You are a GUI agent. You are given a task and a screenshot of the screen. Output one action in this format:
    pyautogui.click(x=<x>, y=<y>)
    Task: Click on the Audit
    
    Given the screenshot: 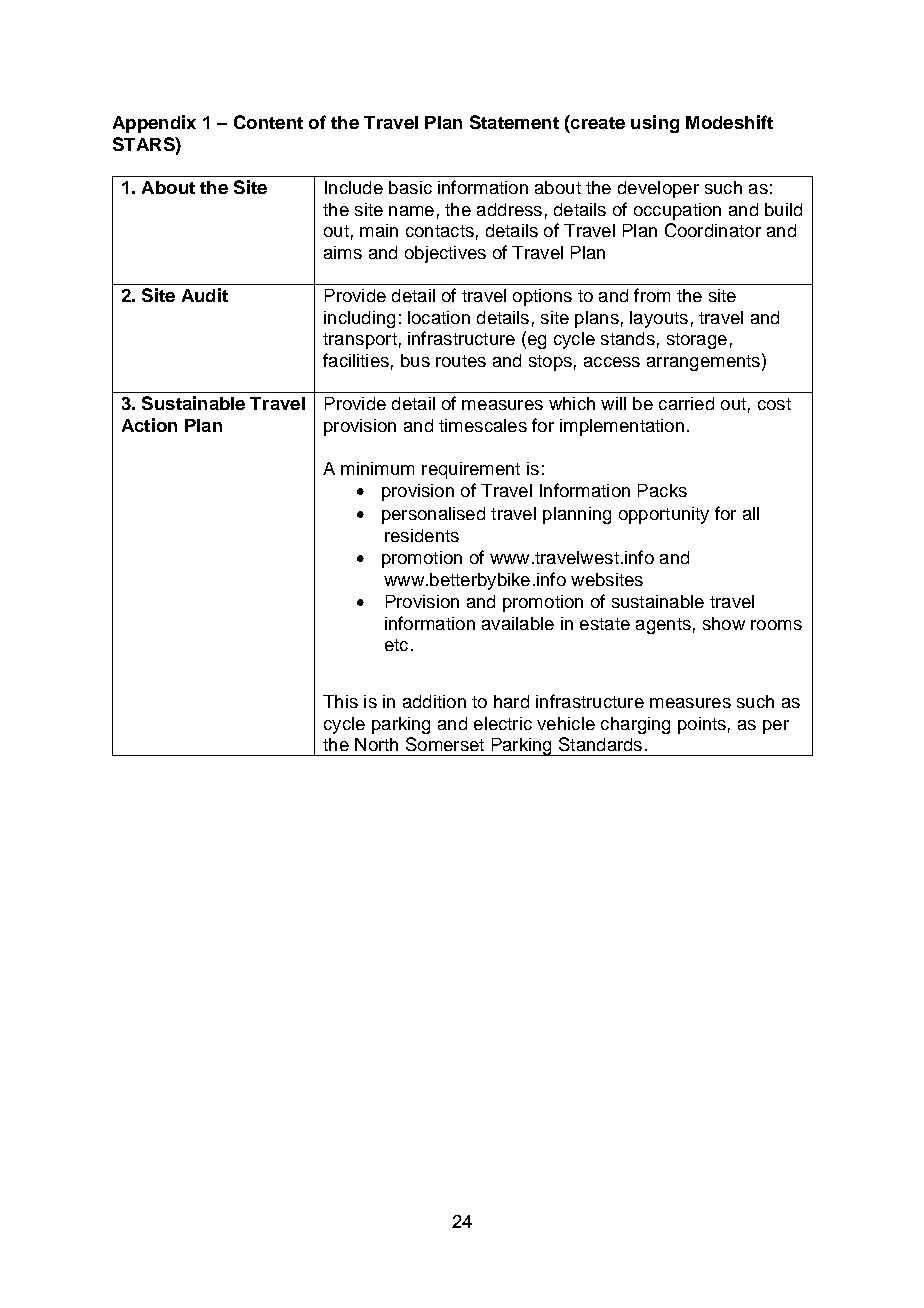 What is the action you would take?
    pyautogui.click(x=205, y=295)
